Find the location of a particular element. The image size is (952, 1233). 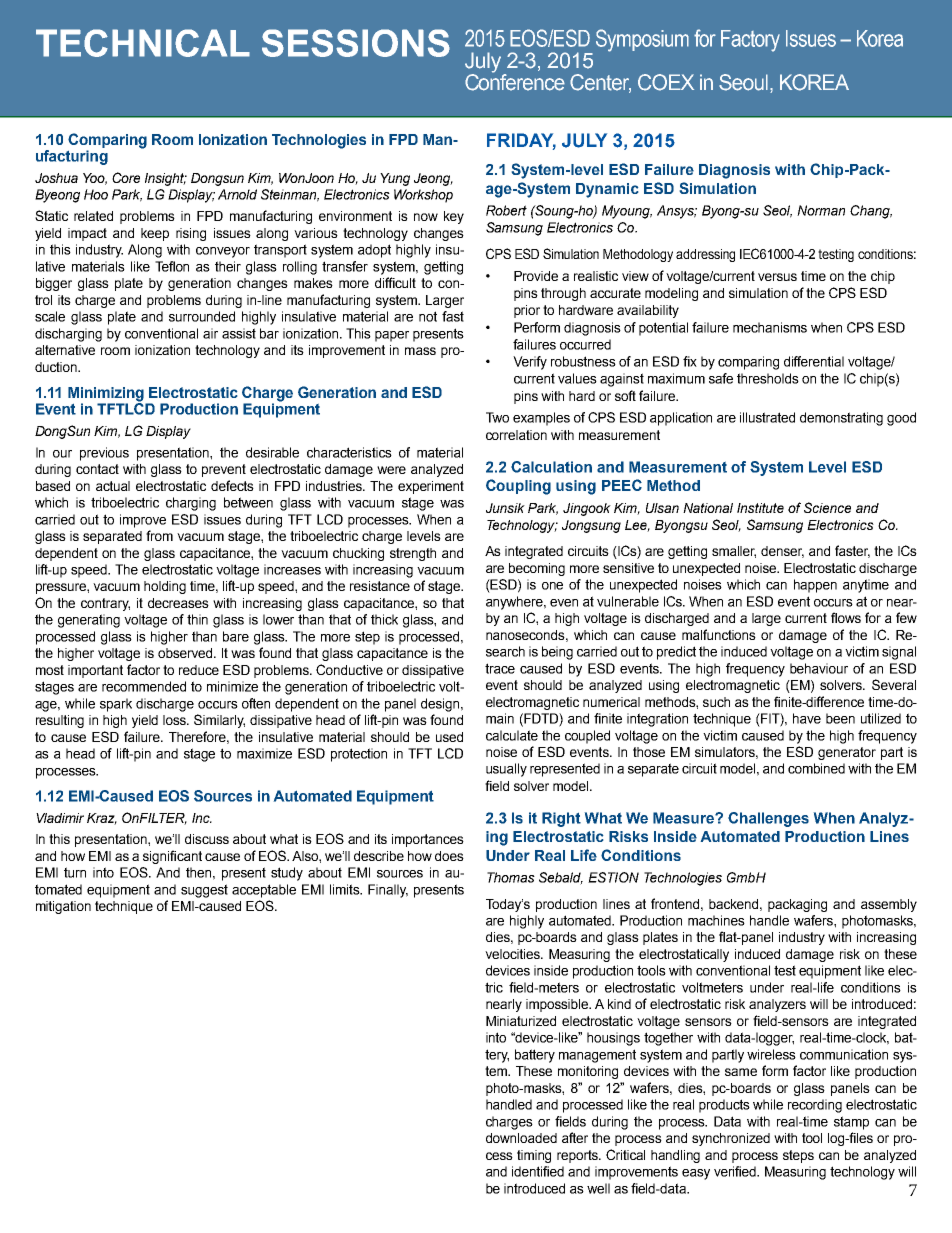

Conference is located at coordinates (515, 81).
